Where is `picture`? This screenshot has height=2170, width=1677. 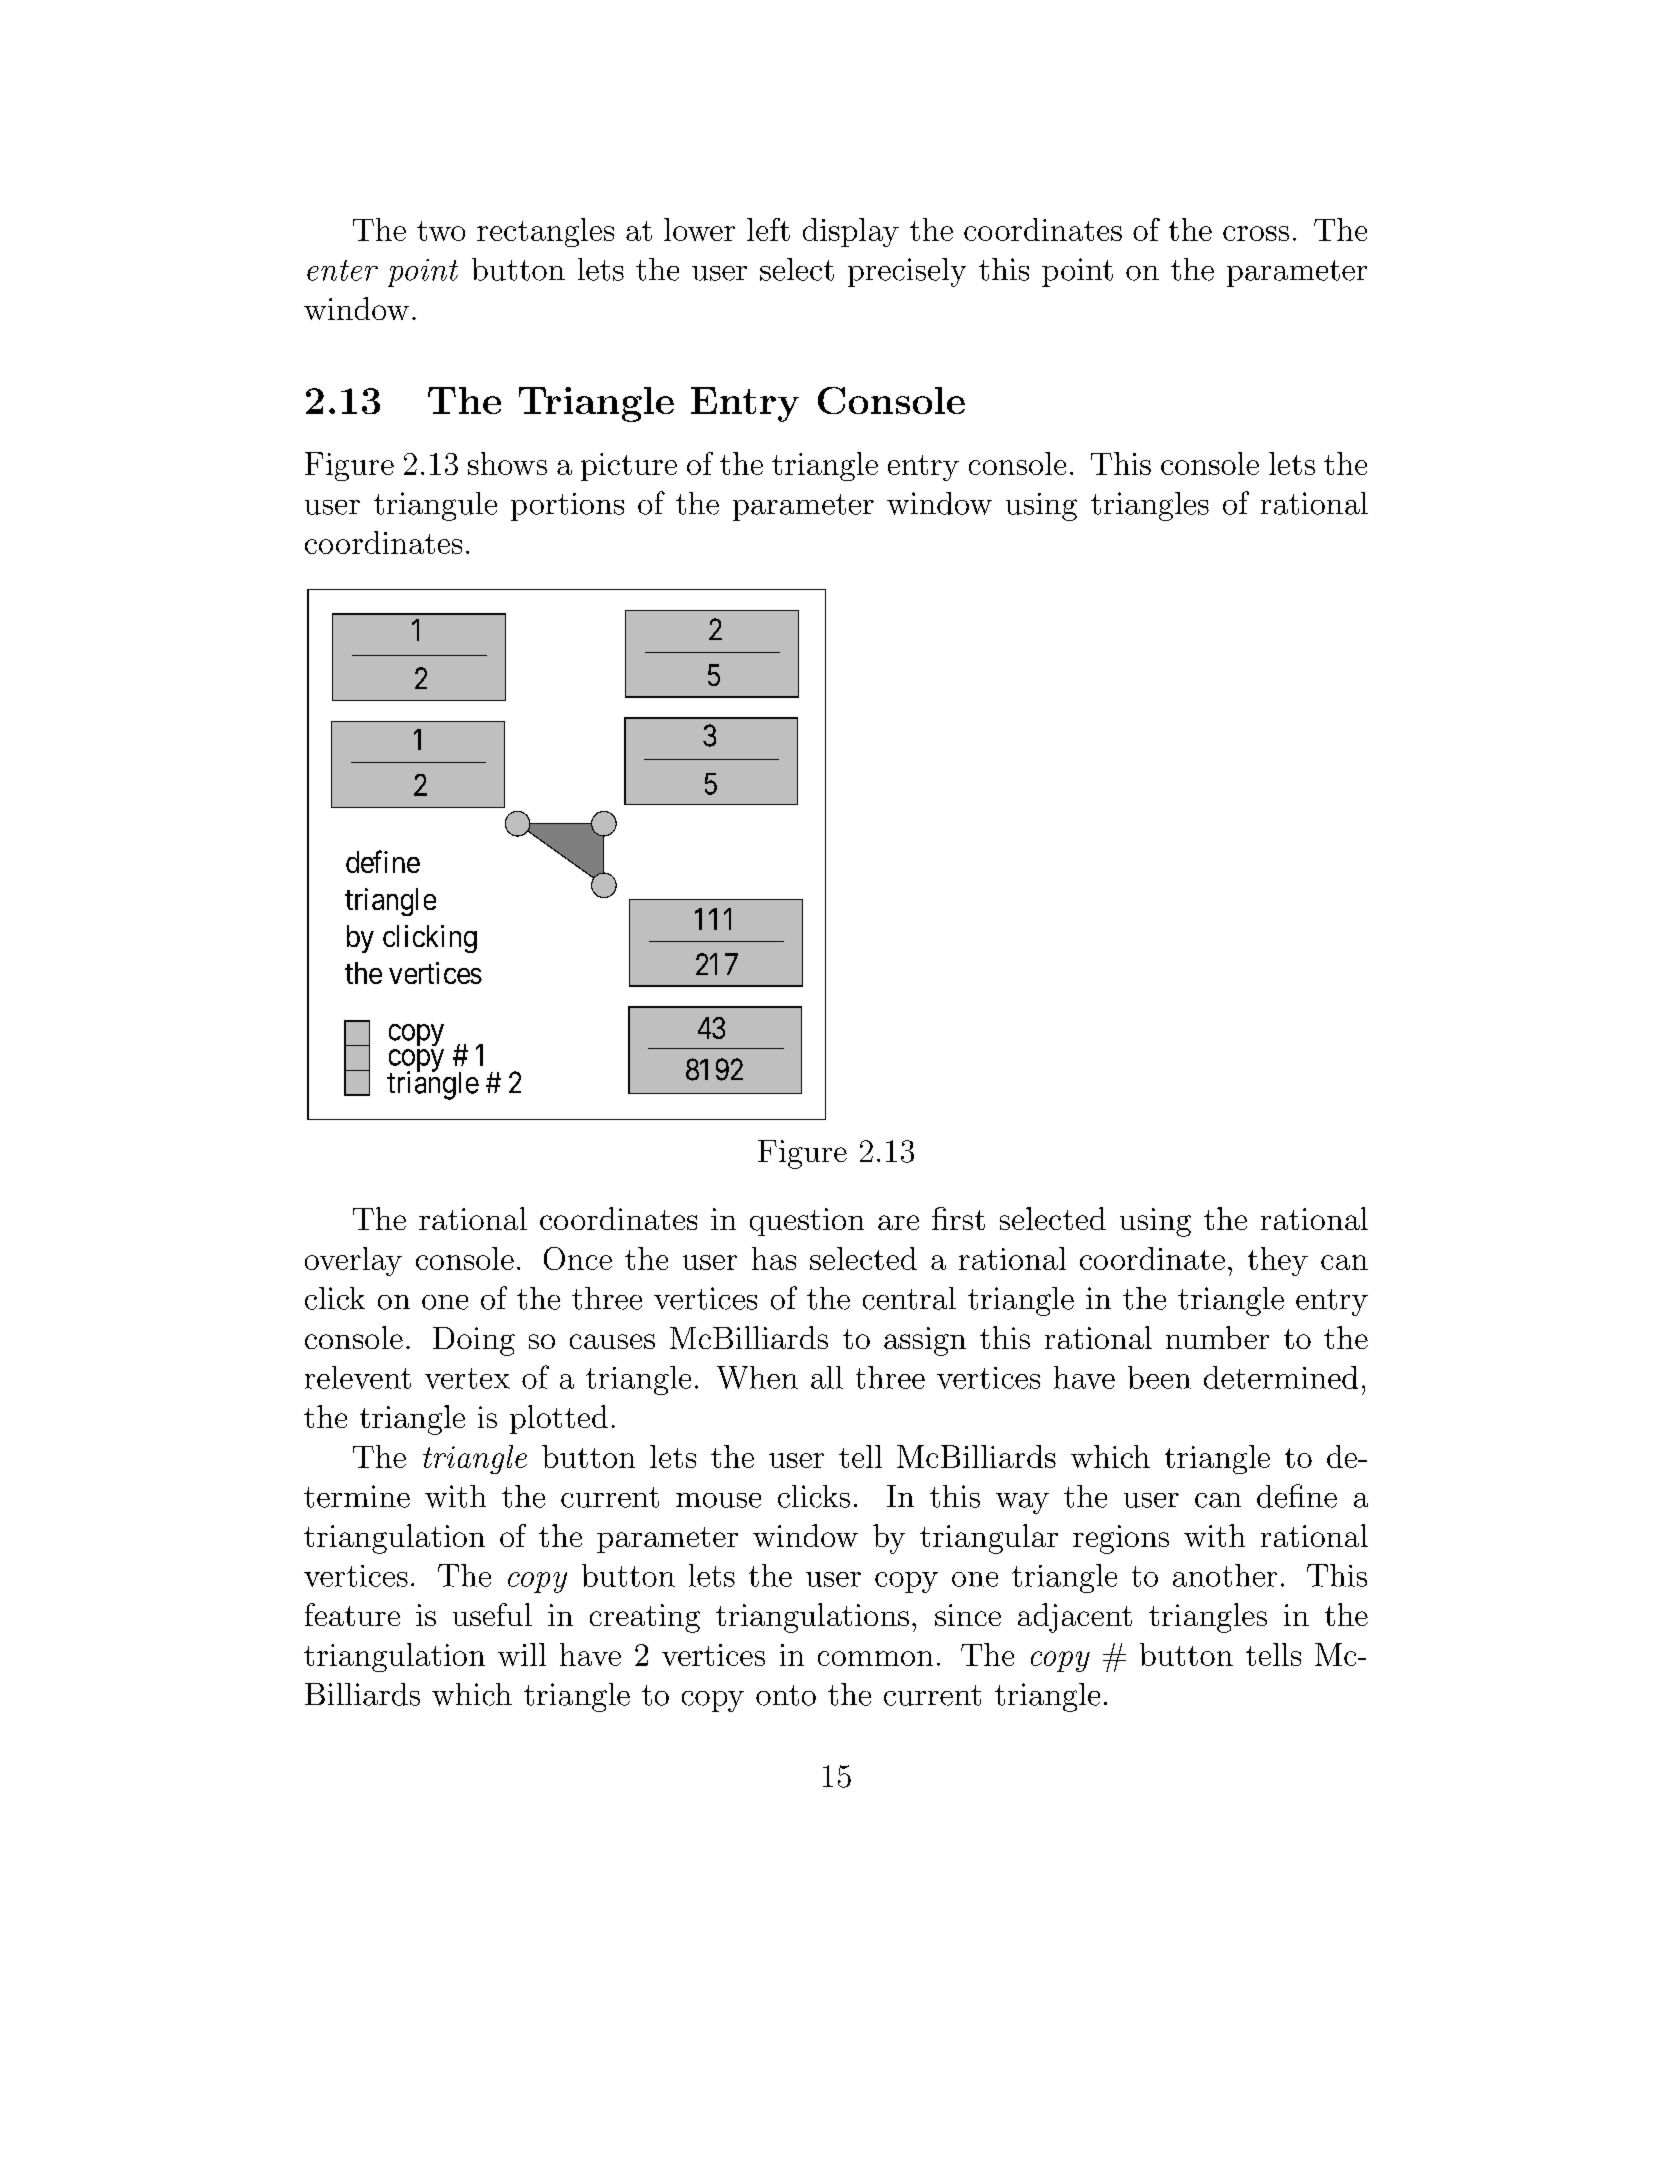
picture is located at coordinates (629, 467).
